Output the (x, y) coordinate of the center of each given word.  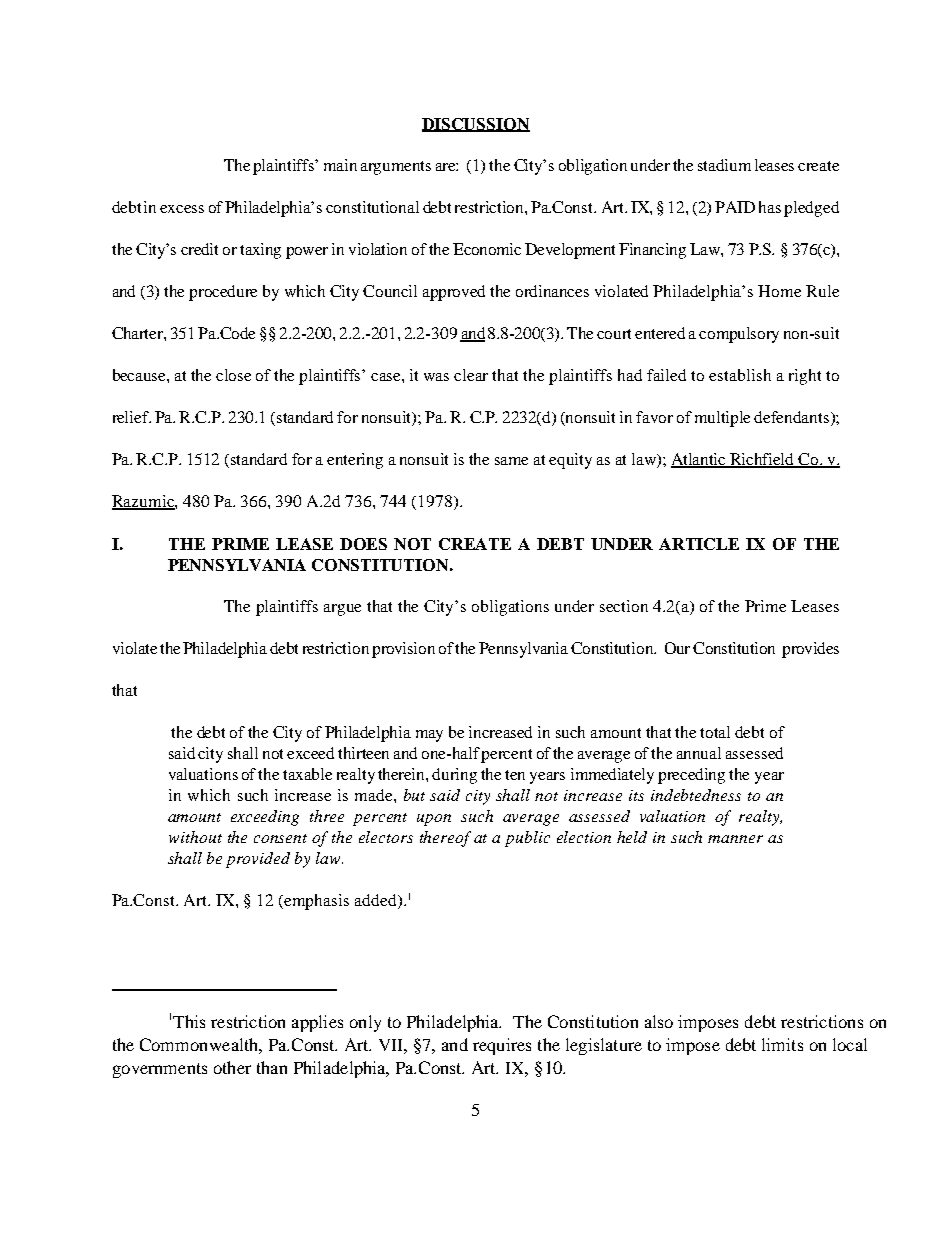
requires (502, 1046)
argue (342, 610)
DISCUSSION (476, 125)
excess (182, 209)
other (232, 1067)
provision (403, 650)
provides (810, 650)
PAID (735, 207)
